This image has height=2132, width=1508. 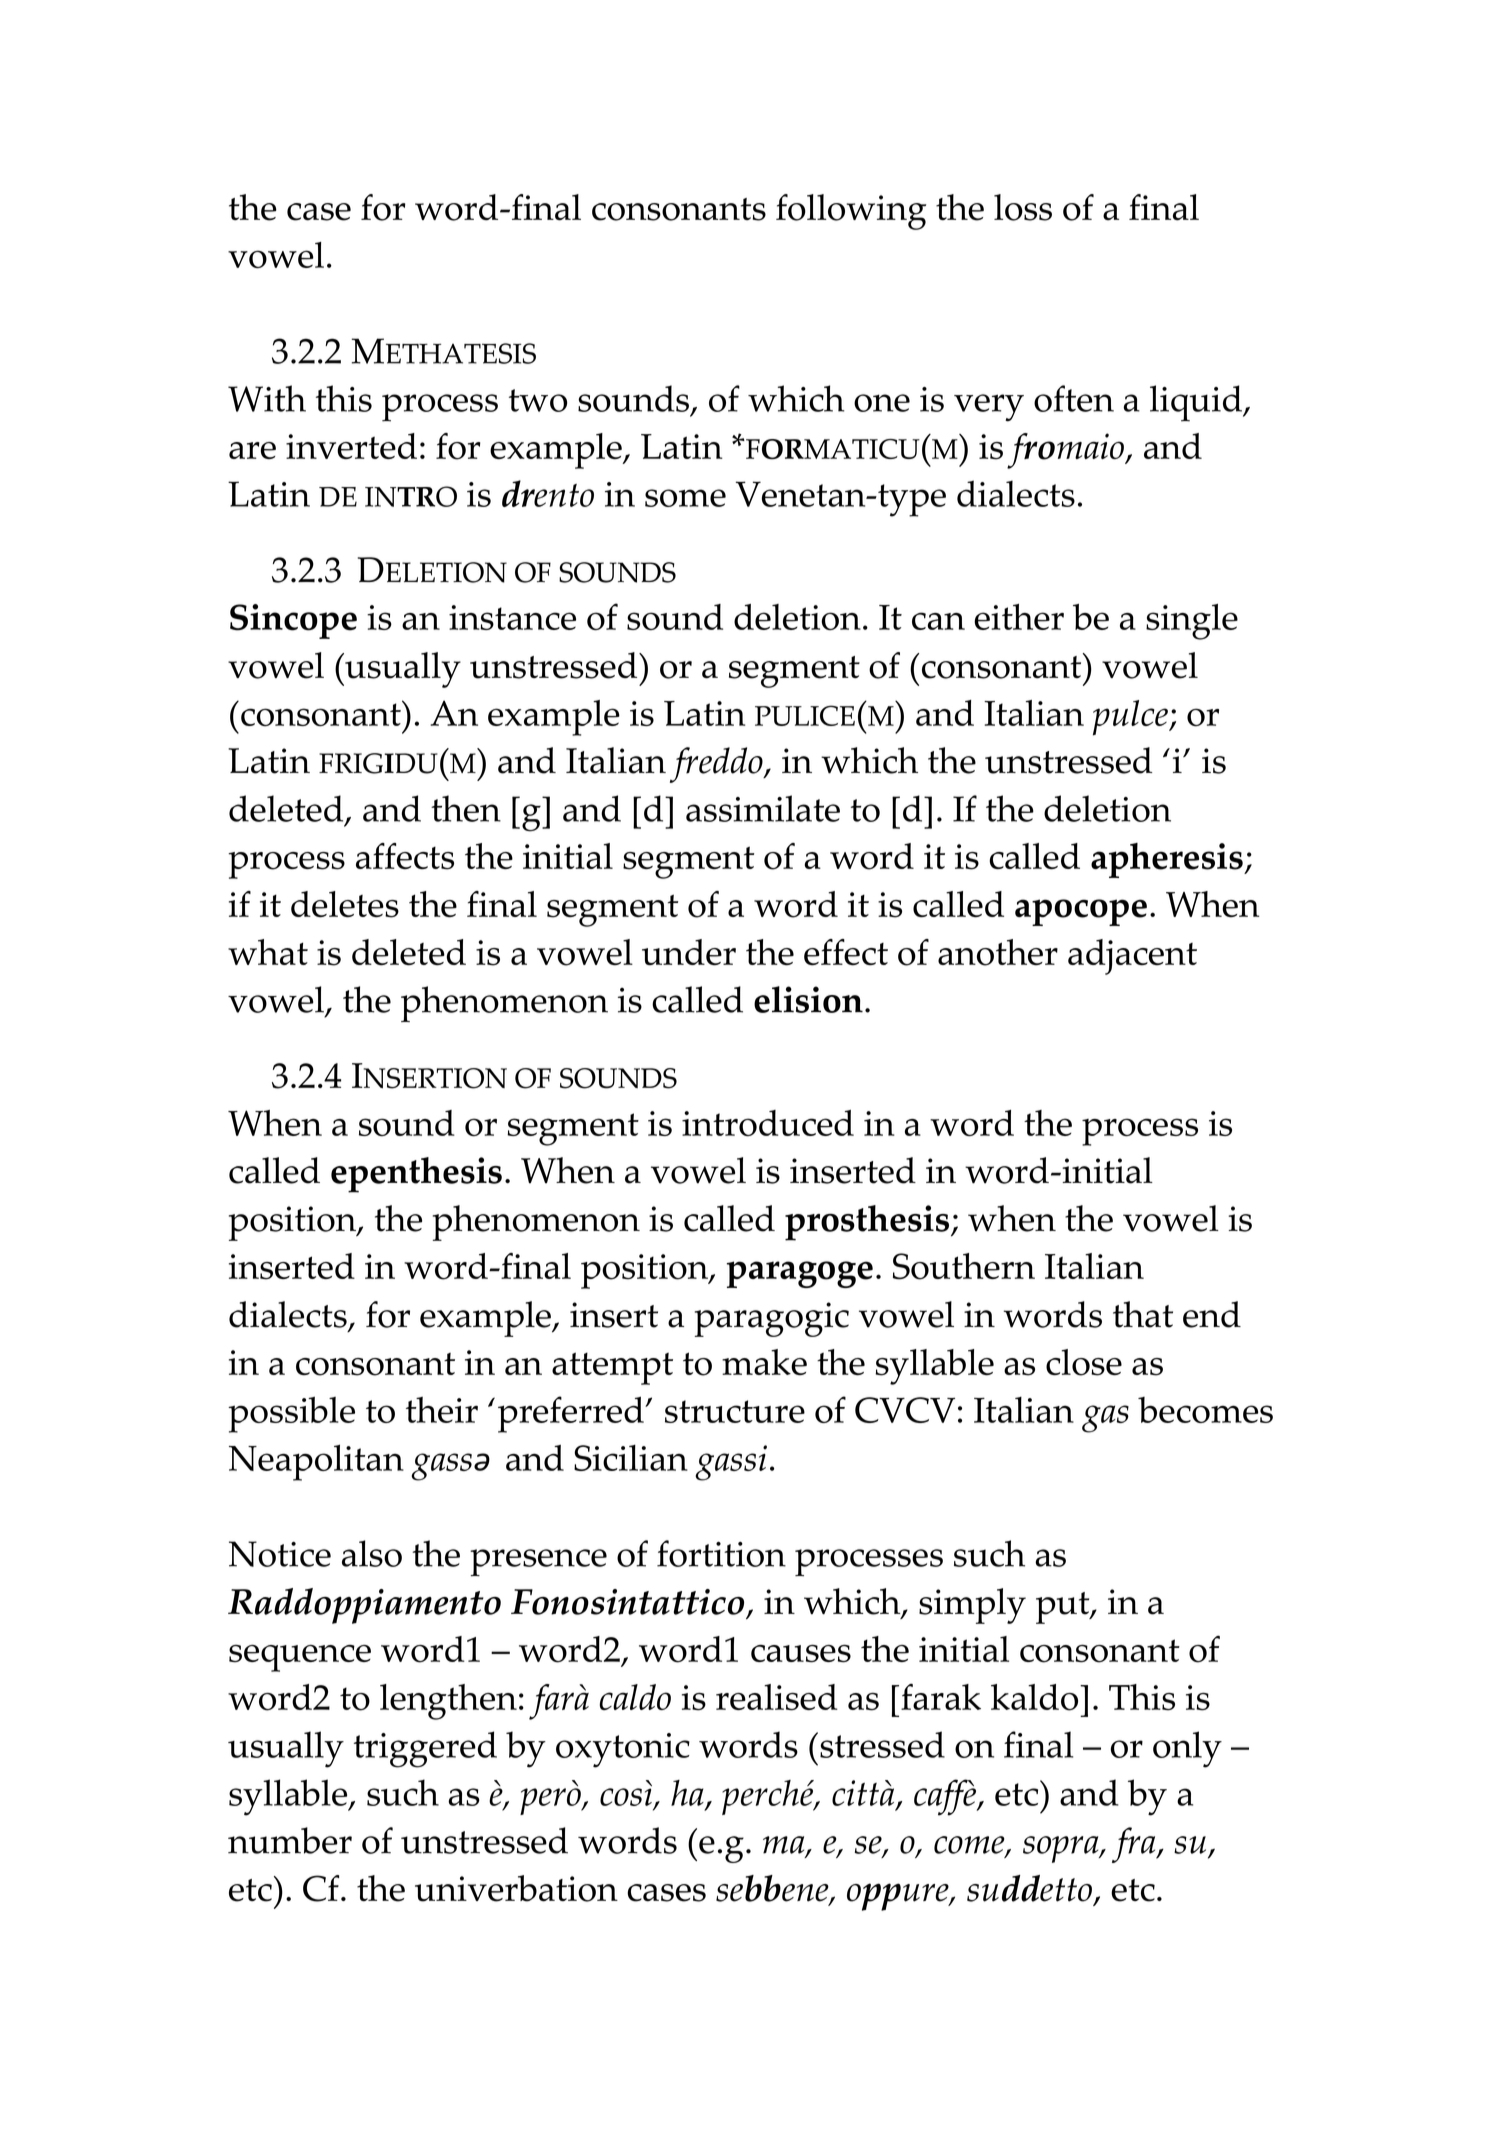 I want to click on loss, so click(x=1023, y=207).
